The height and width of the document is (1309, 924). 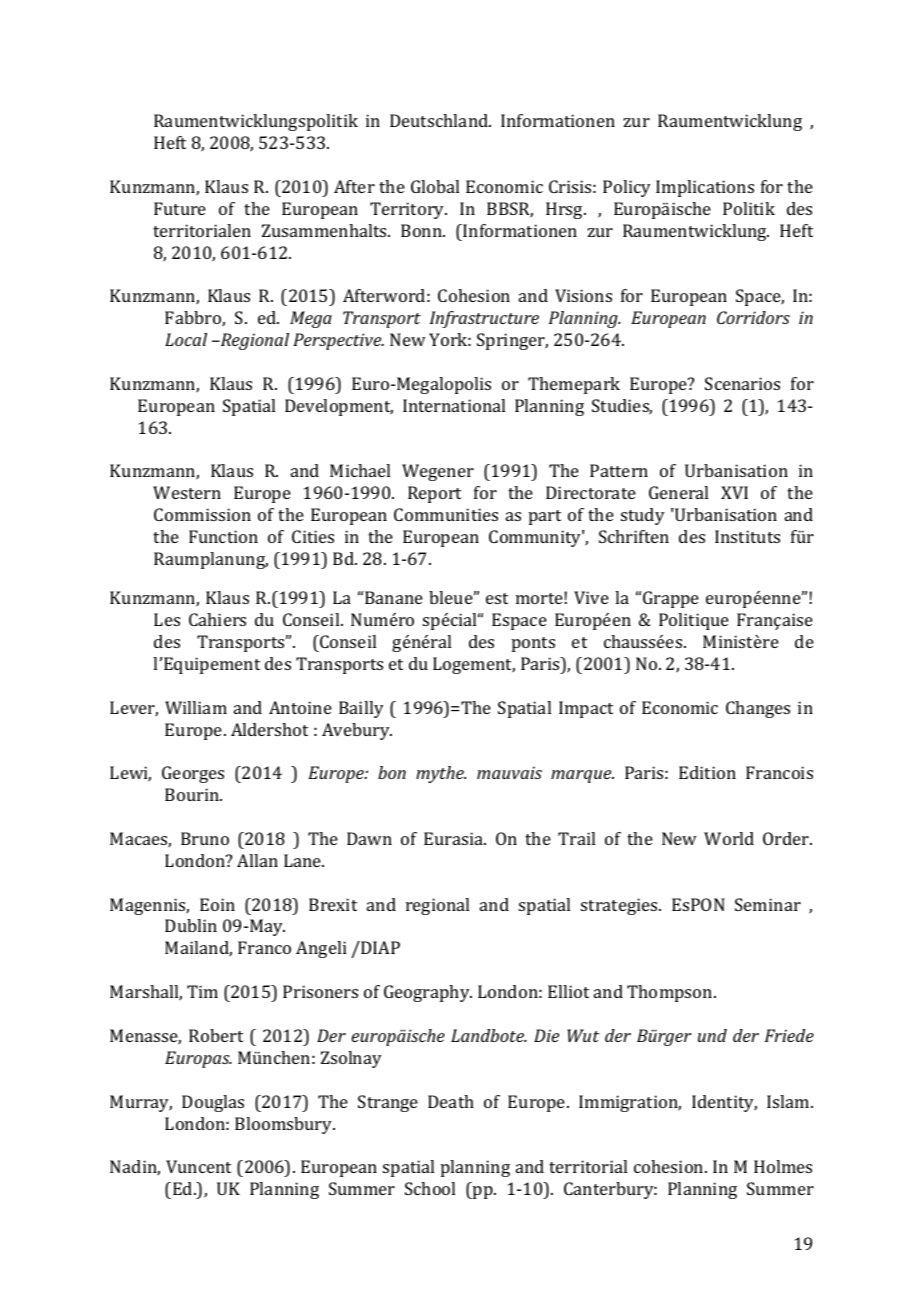 What do you see at coordinates (440, 120) in the document?
I see `Deutschland` at bounding box center [440, 120].
